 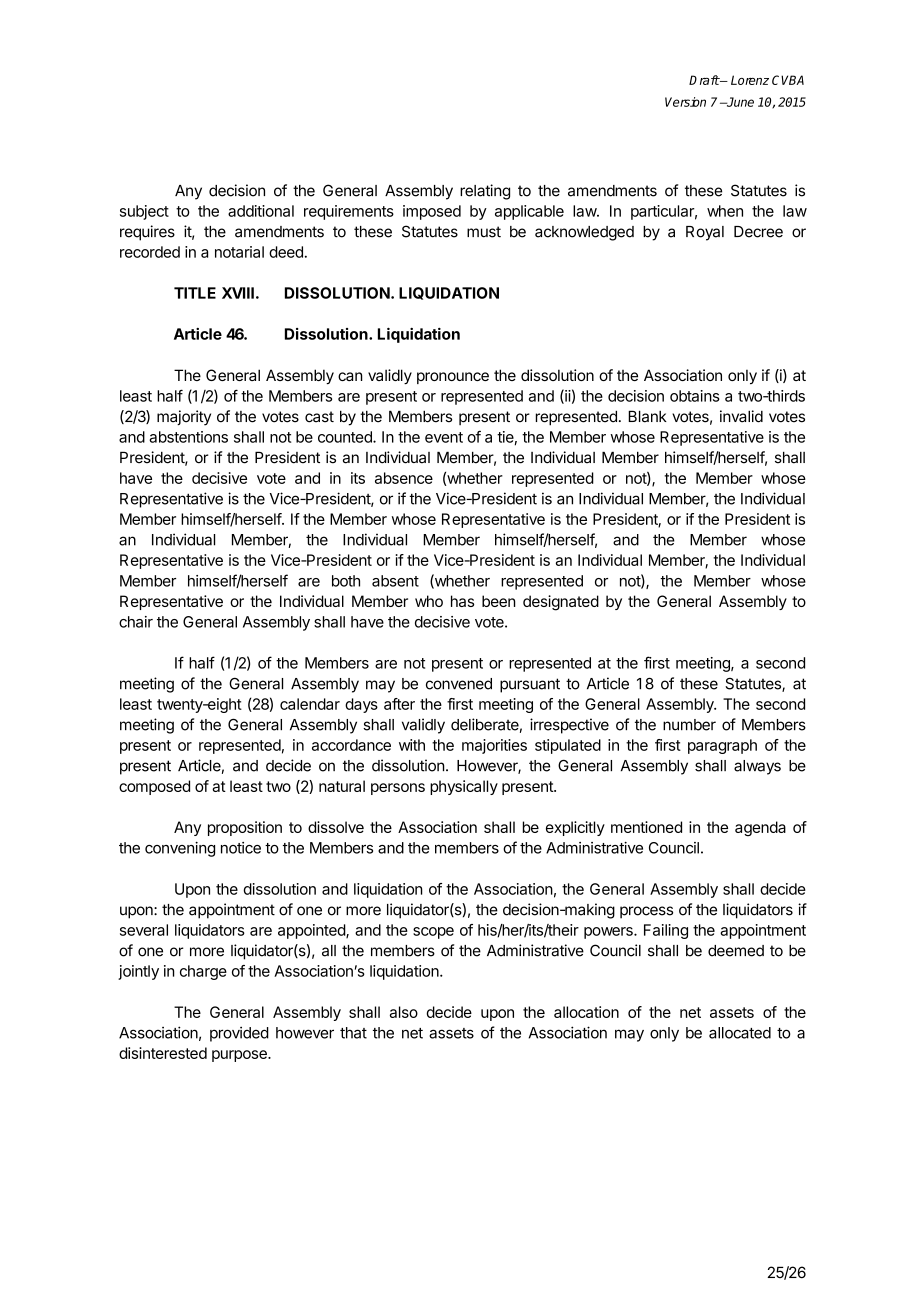 I want to click on also, so click(x=404, y=1012).
